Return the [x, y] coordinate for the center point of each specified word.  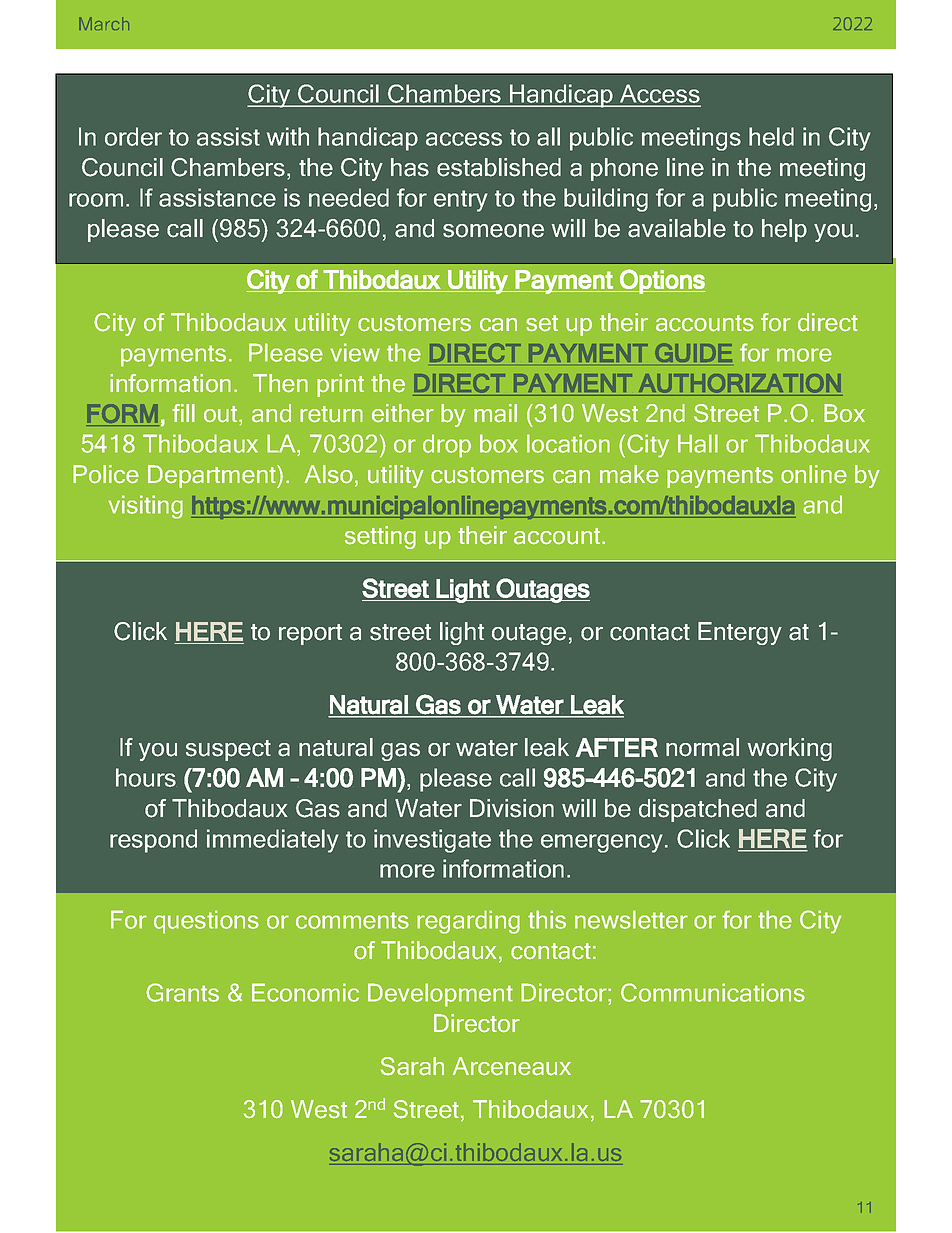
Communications [713, 992]
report [310, 634]
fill [183, 413]
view [355, 352]
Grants [182, 992]
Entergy [740, 633]
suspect [228, 750]
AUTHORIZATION [740, 383]
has [410, 167]
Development [440, 995]
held [771, 136]
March [104, 23]
